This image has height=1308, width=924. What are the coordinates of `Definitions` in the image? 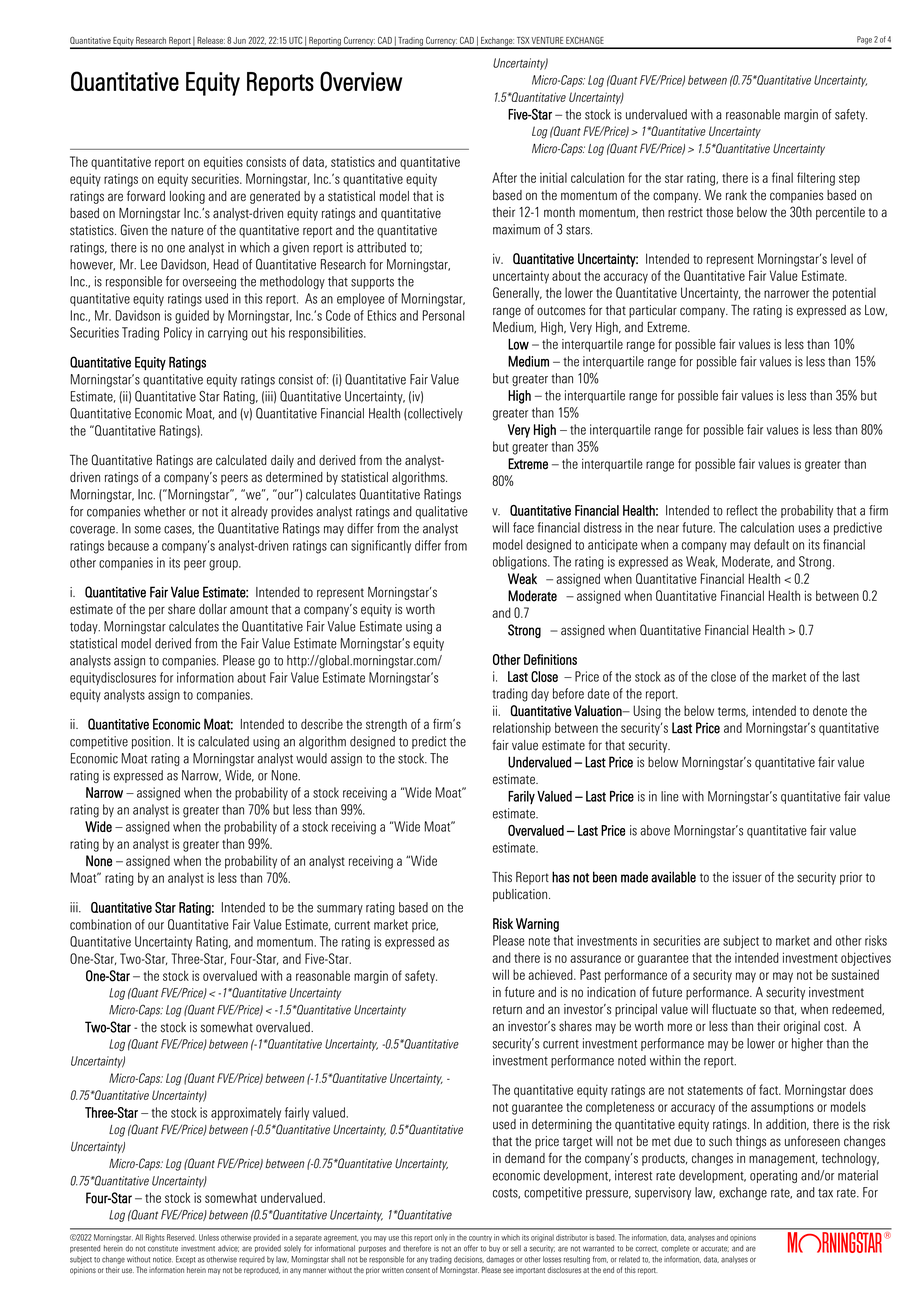 It's located at (550, 659).
